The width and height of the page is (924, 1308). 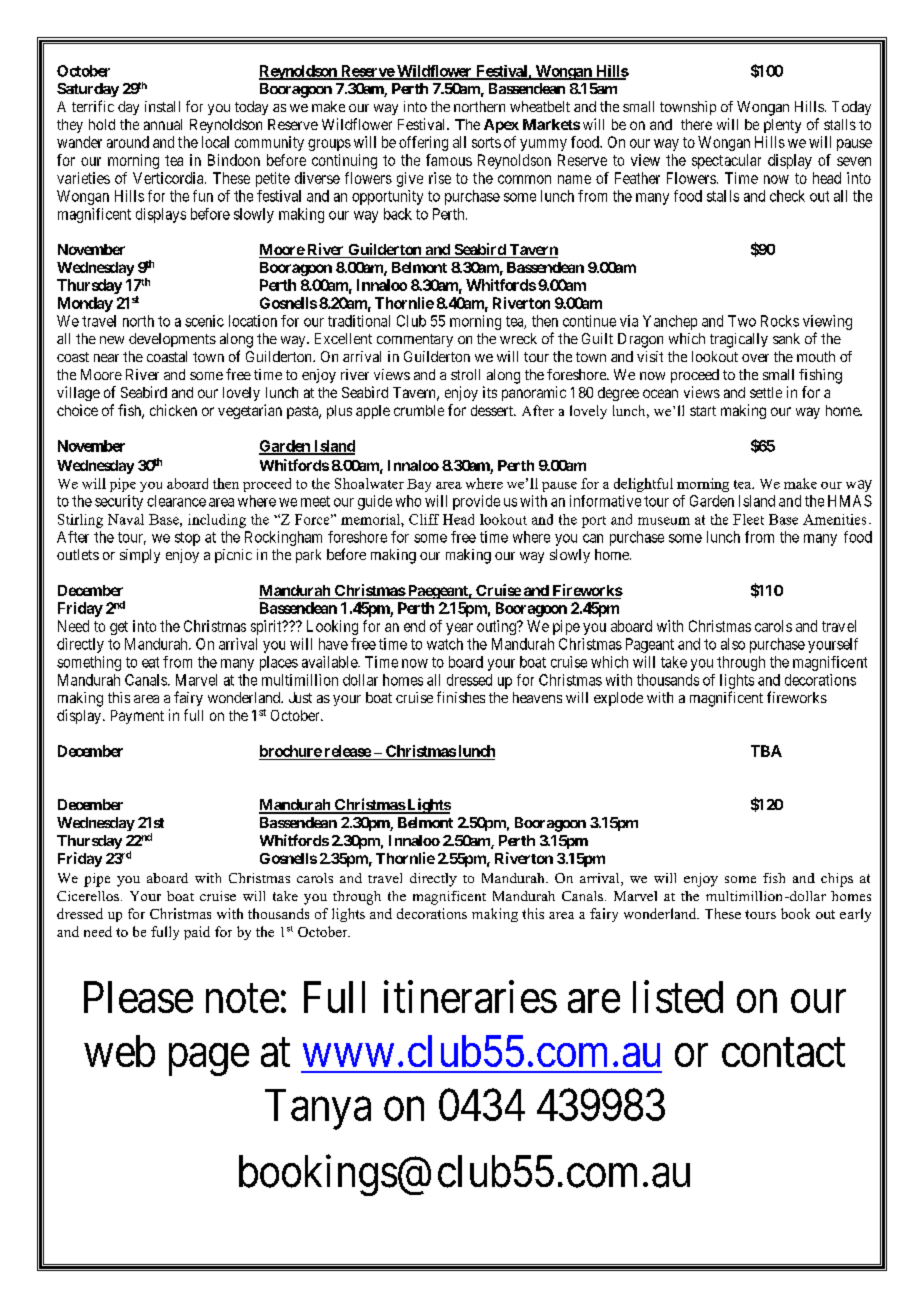 What do you see at coordinates (783, 1053) in the page?
I see `contact` at bounding box center [783, 1053].
